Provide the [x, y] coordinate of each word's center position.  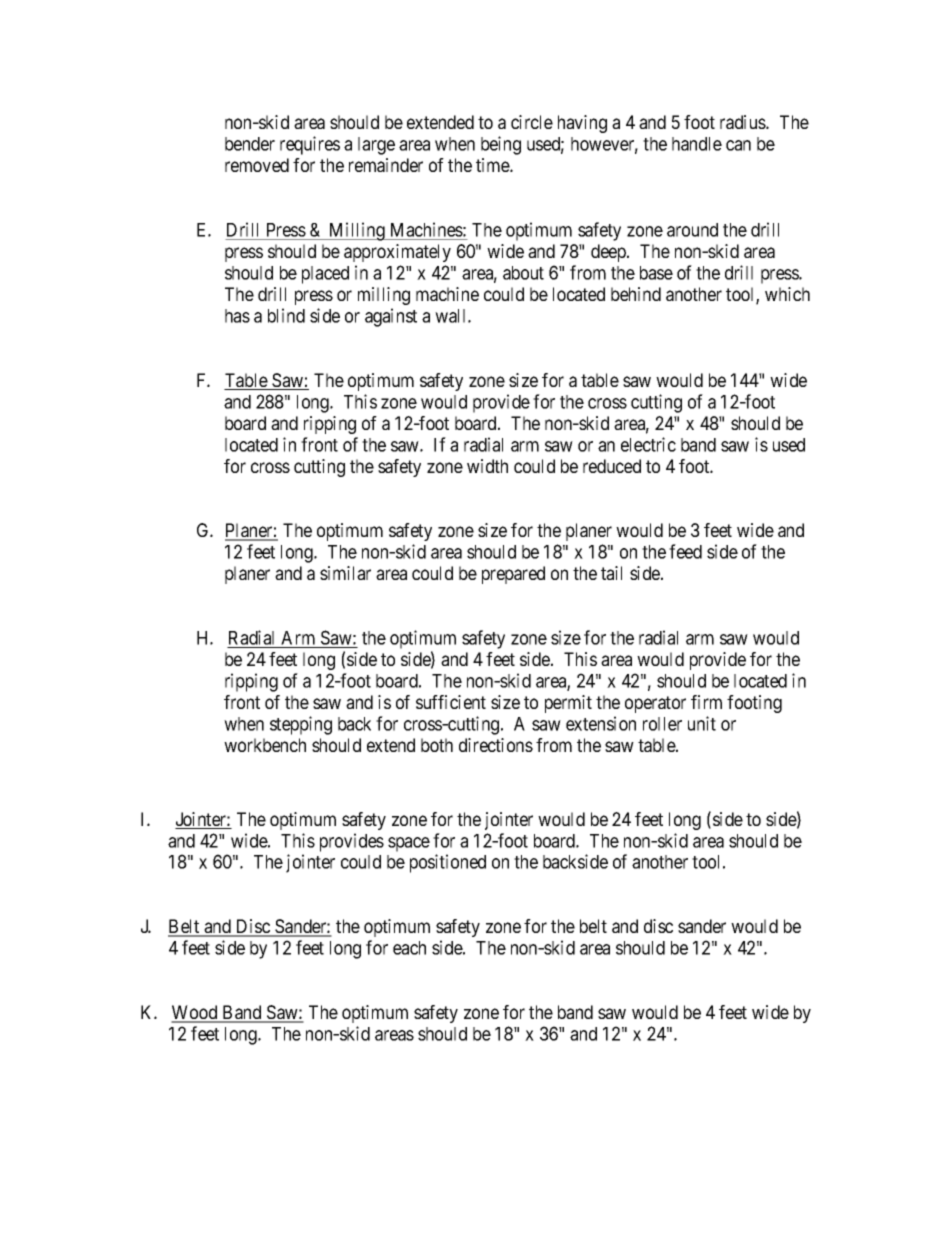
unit [702, 723]
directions [496, 745]
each [409, 948]
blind [286, 315]
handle [697, 144]
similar [345, 573]
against [391, 317]
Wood [195, 1013]
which [787, 294]
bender [250, 144]
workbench [265, 745]
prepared [513, 575]
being [501, 145]
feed [685, 551]
